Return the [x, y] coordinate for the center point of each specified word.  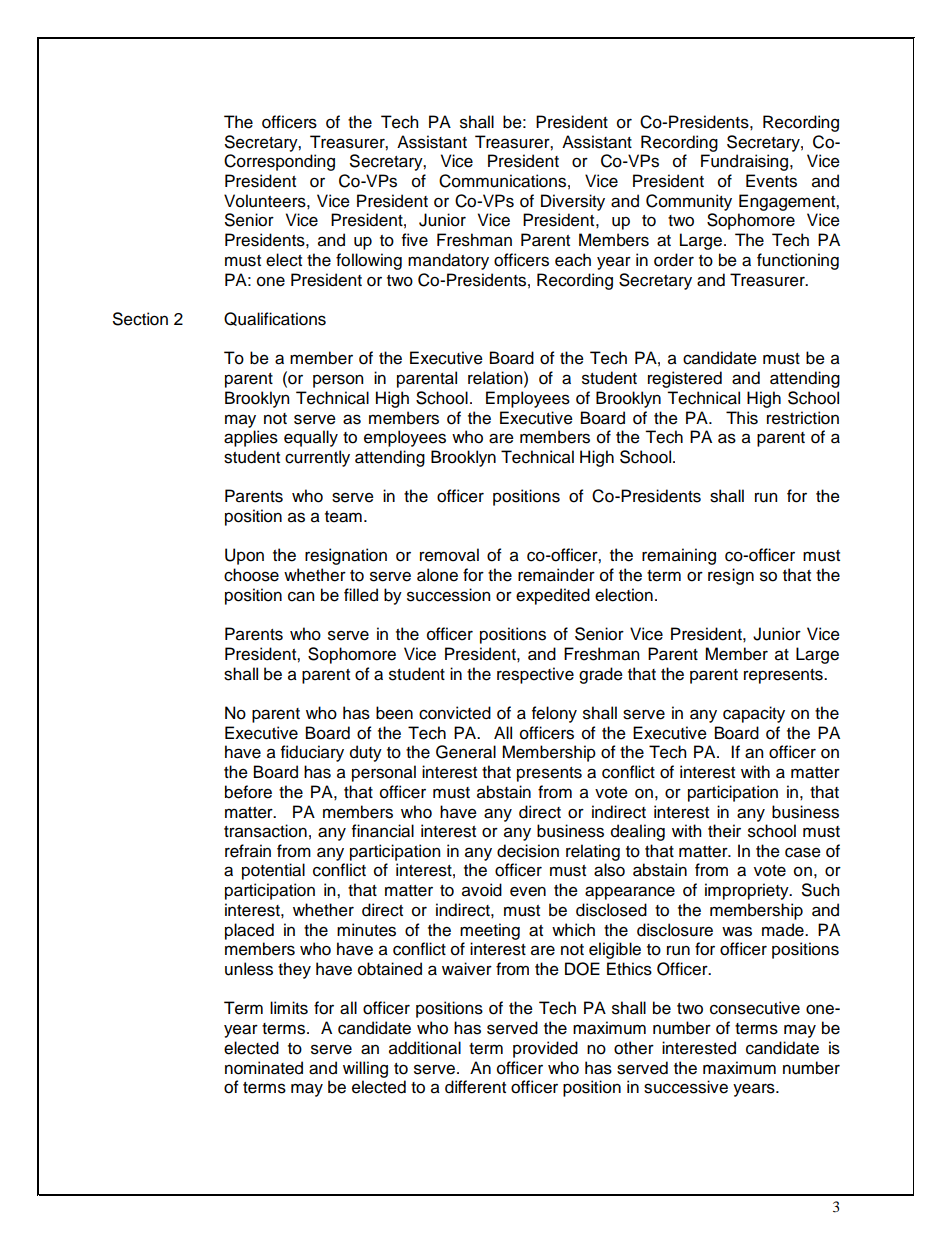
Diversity [573, 202]
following [369, 261]
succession [448, 595]
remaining [679, 556]
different [475, 1087]
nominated [264, 1068]
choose [251, 575]
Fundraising [746, 162]
